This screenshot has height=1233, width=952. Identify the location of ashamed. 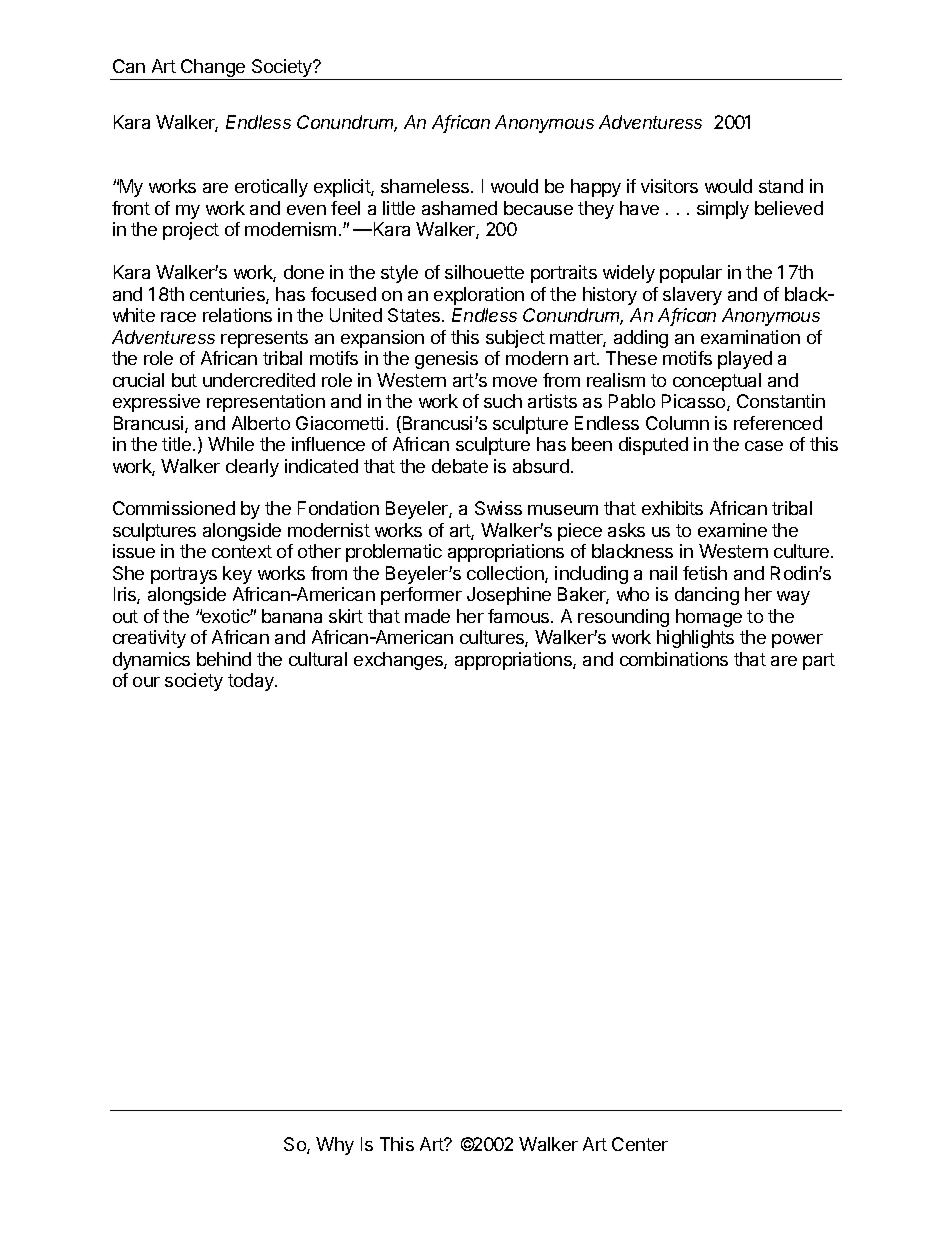
(459, 208).
